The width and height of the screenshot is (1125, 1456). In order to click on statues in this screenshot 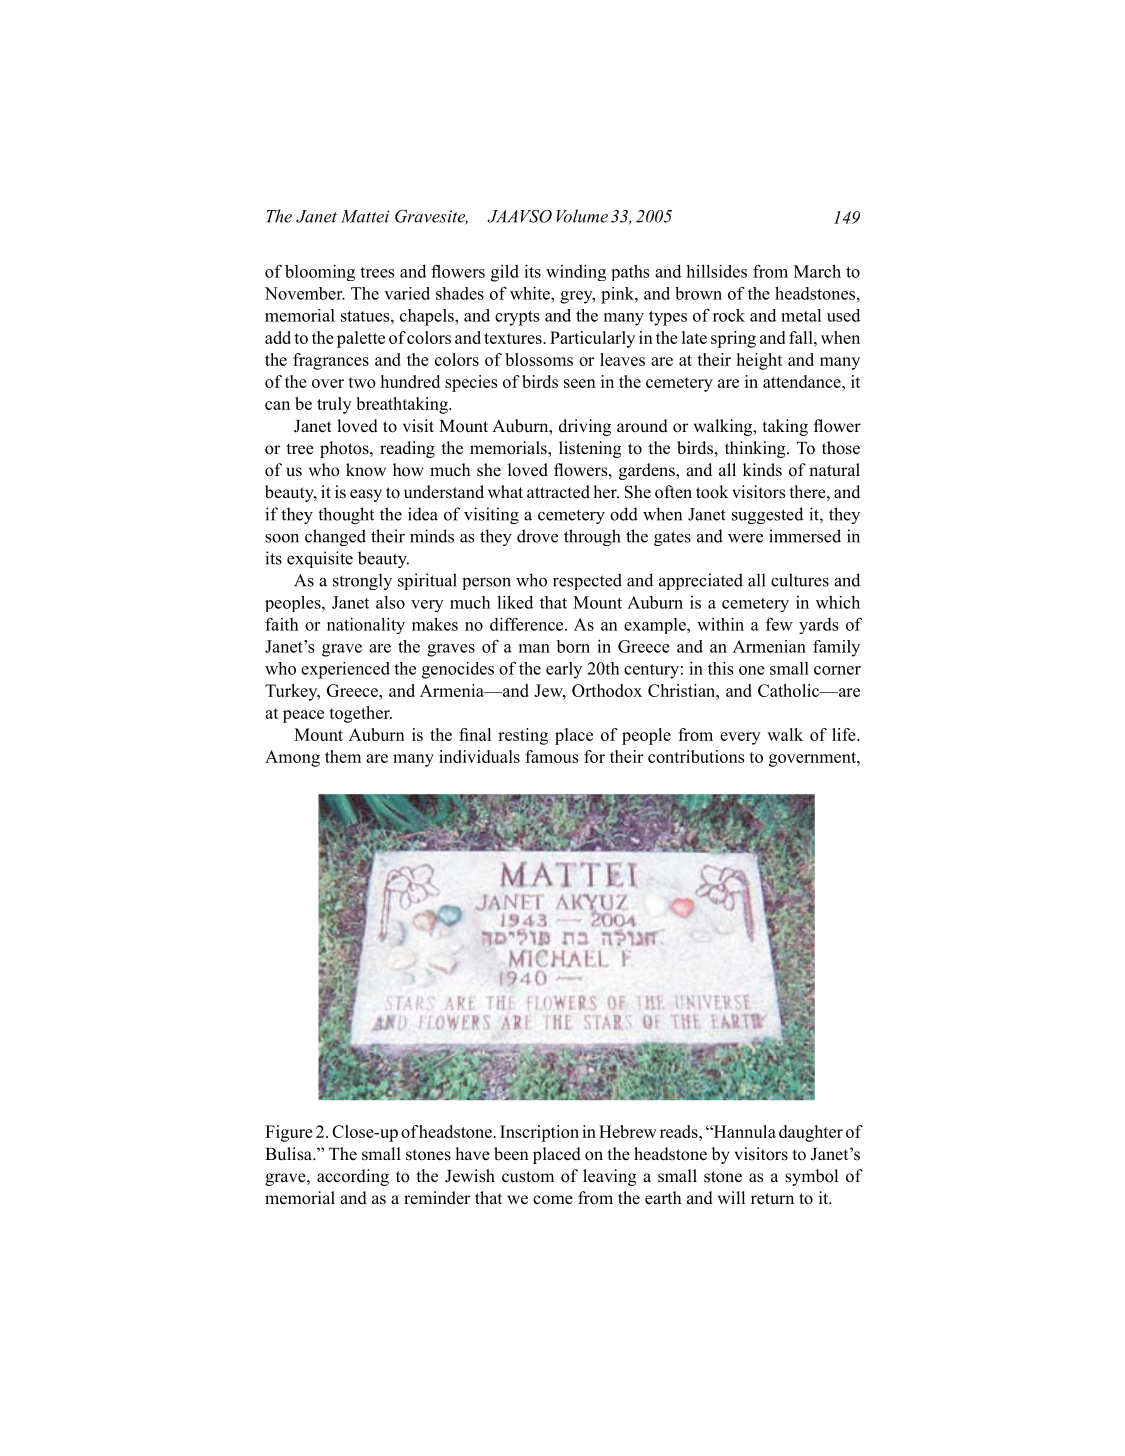, I will do `click(366, 316)`.
